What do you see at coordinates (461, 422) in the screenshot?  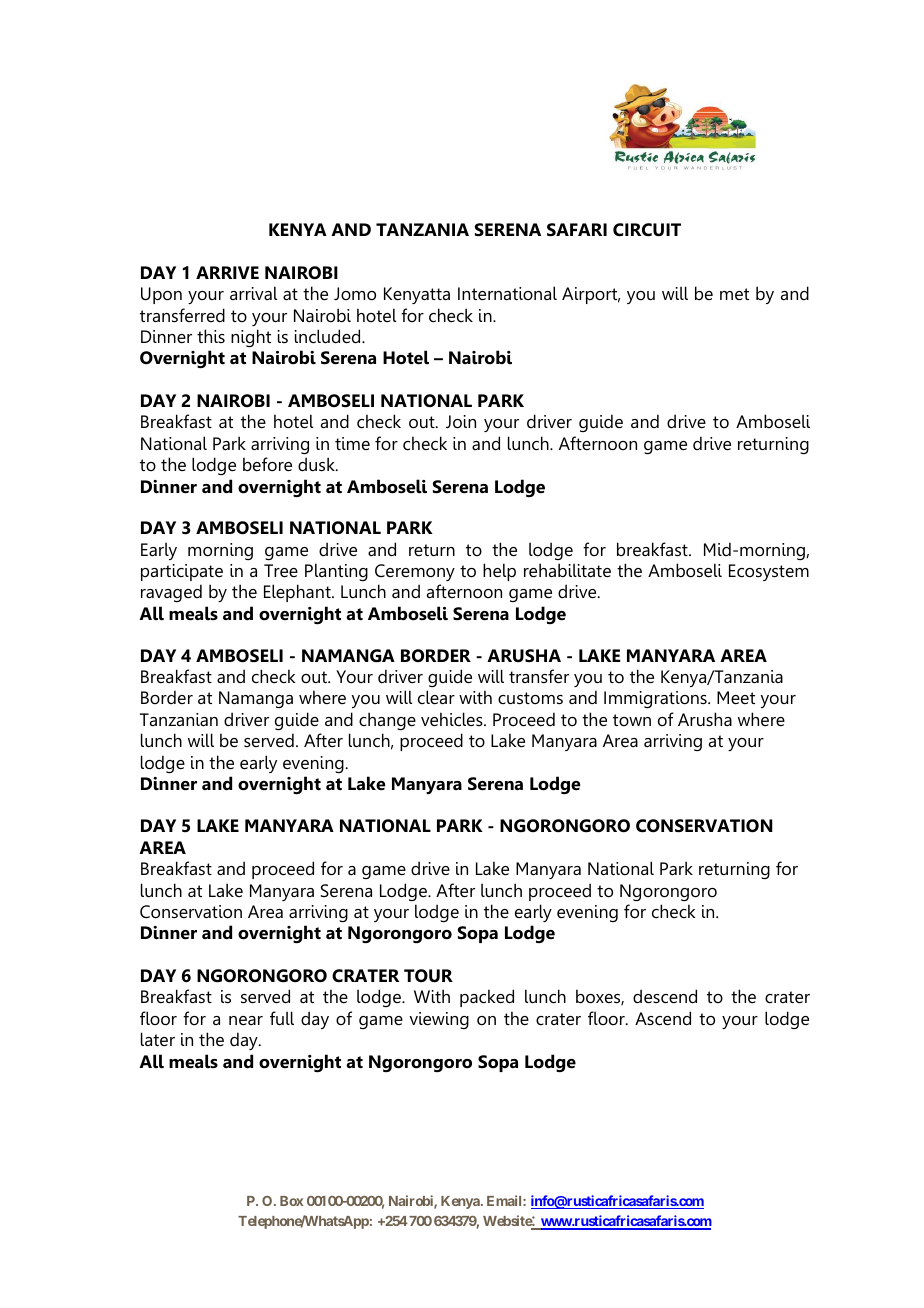 I see `Join` at bounding box center [461, 422].
